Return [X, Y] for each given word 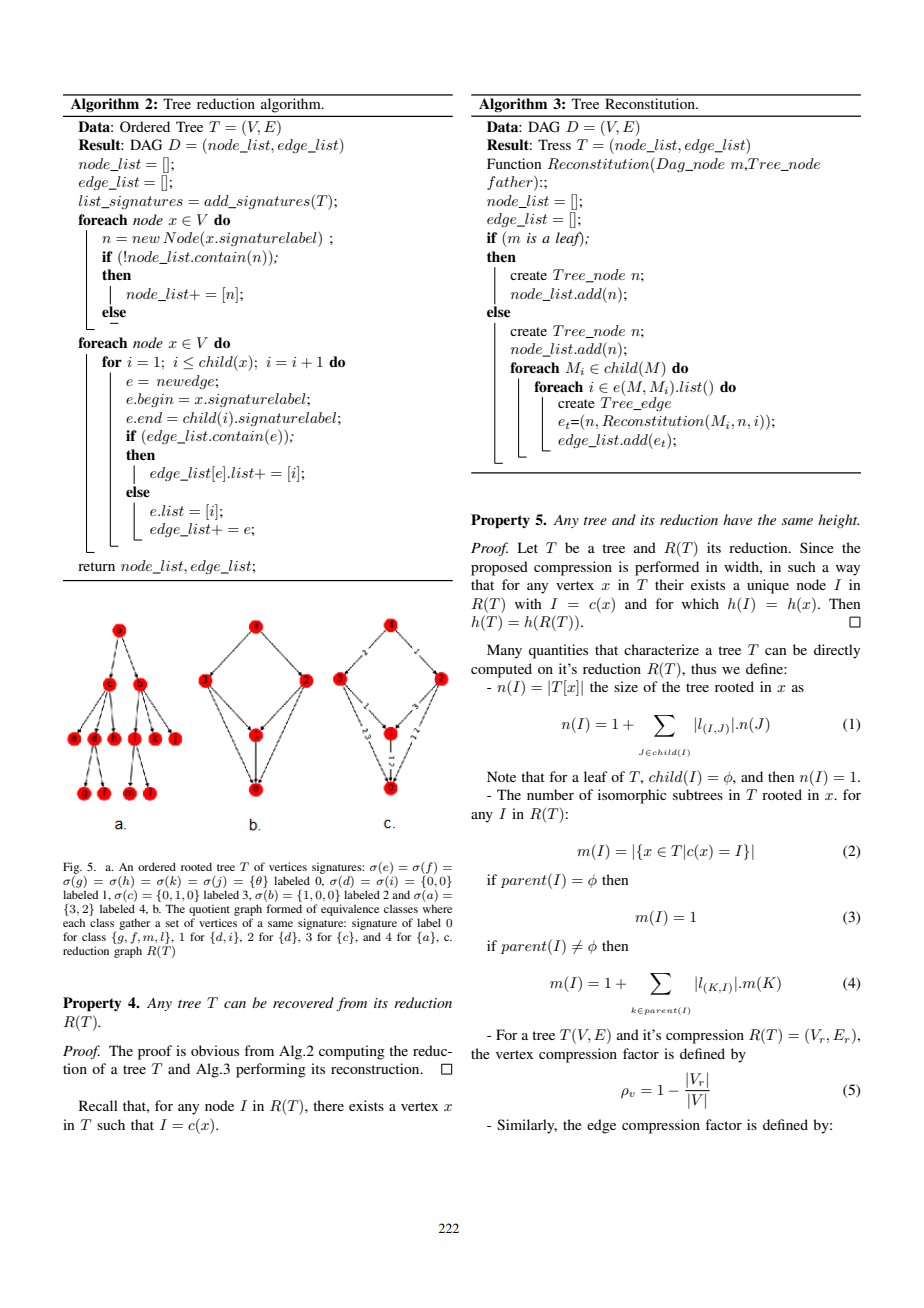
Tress [554, 144]
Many [504, 651]
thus [703, 668]
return [96, 566]
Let [528, 547]
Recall [98, 1105]
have [737, 519]
